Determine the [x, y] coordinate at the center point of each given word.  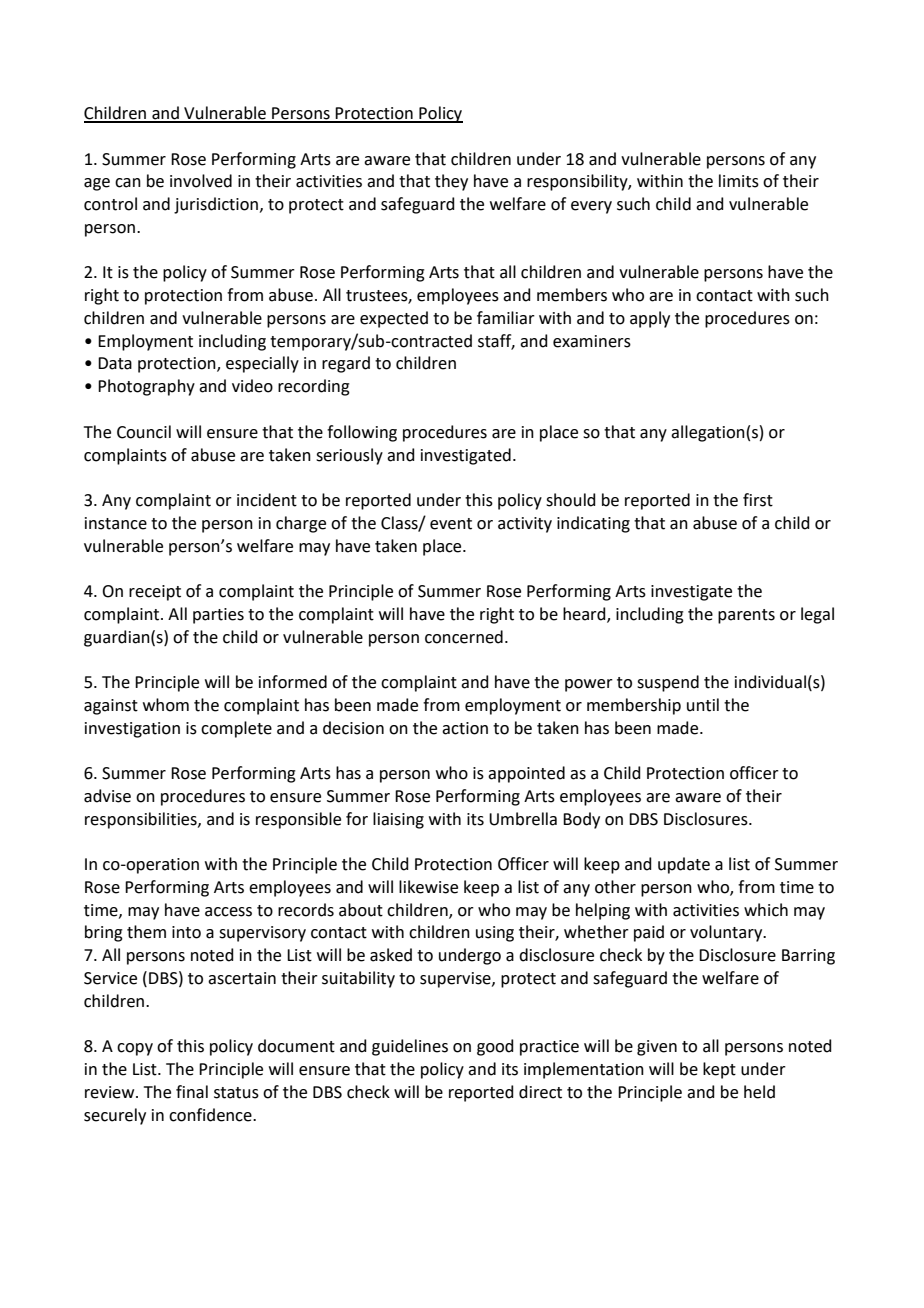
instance [116, 523]
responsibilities [142, 820]
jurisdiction [216, 205]
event [451, 524]
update [684, 865]
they [451, 182]
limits [739, 181]
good [495, 1047]
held [759, 1092]
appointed [526, 774]
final [192, 1092]
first [758, 500]
